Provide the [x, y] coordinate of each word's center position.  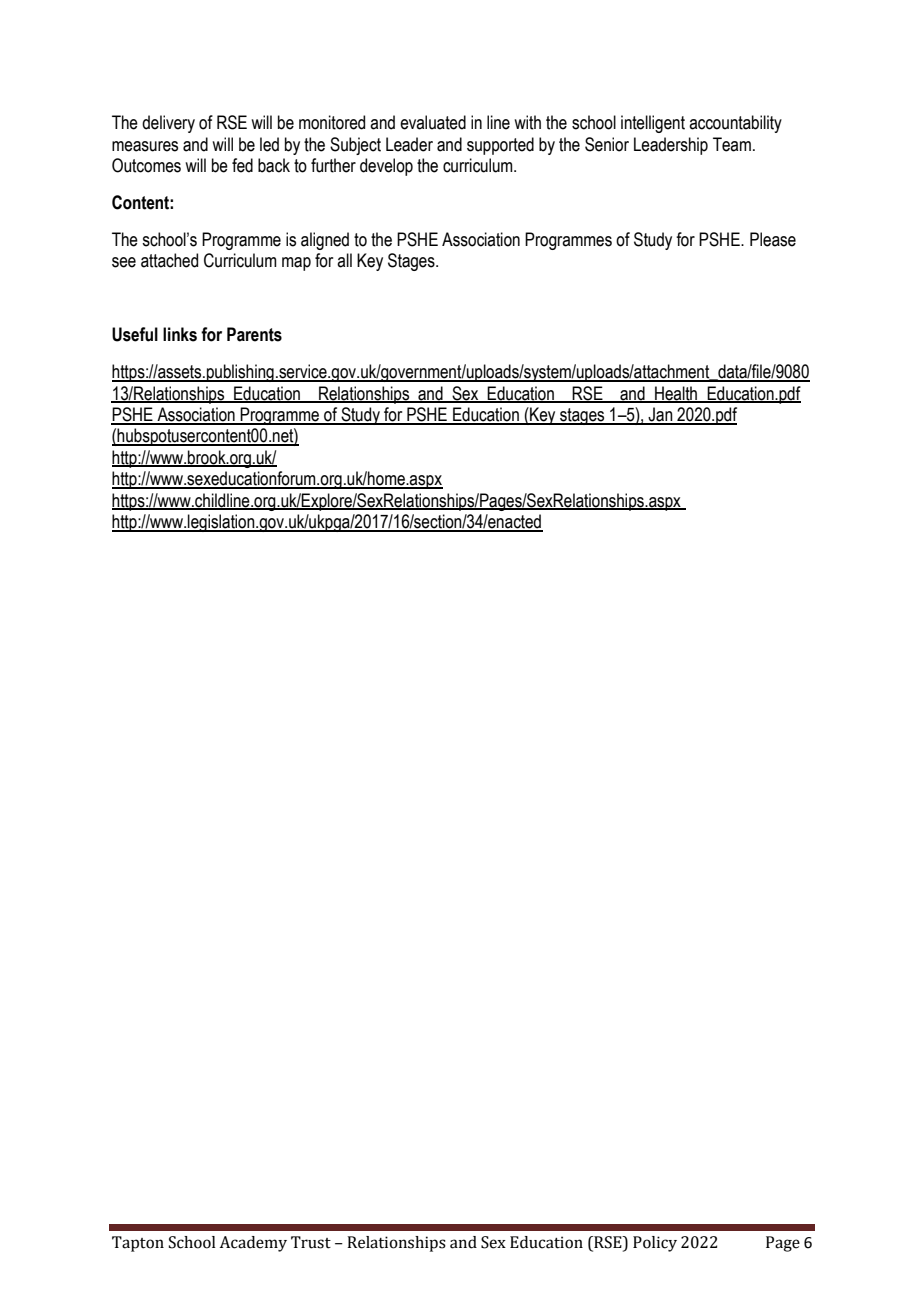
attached [169, 260]
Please [773, 239]
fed [242, 165]
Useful [135, 334]
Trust [311, 1242]
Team [732, 144]
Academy [253, 1244]
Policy [655, 1244]
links [180, 334]
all [344, 260]
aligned [325, 241]
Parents [254, 334]
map [296, 264]
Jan [661, 415]
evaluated [433, 122]
